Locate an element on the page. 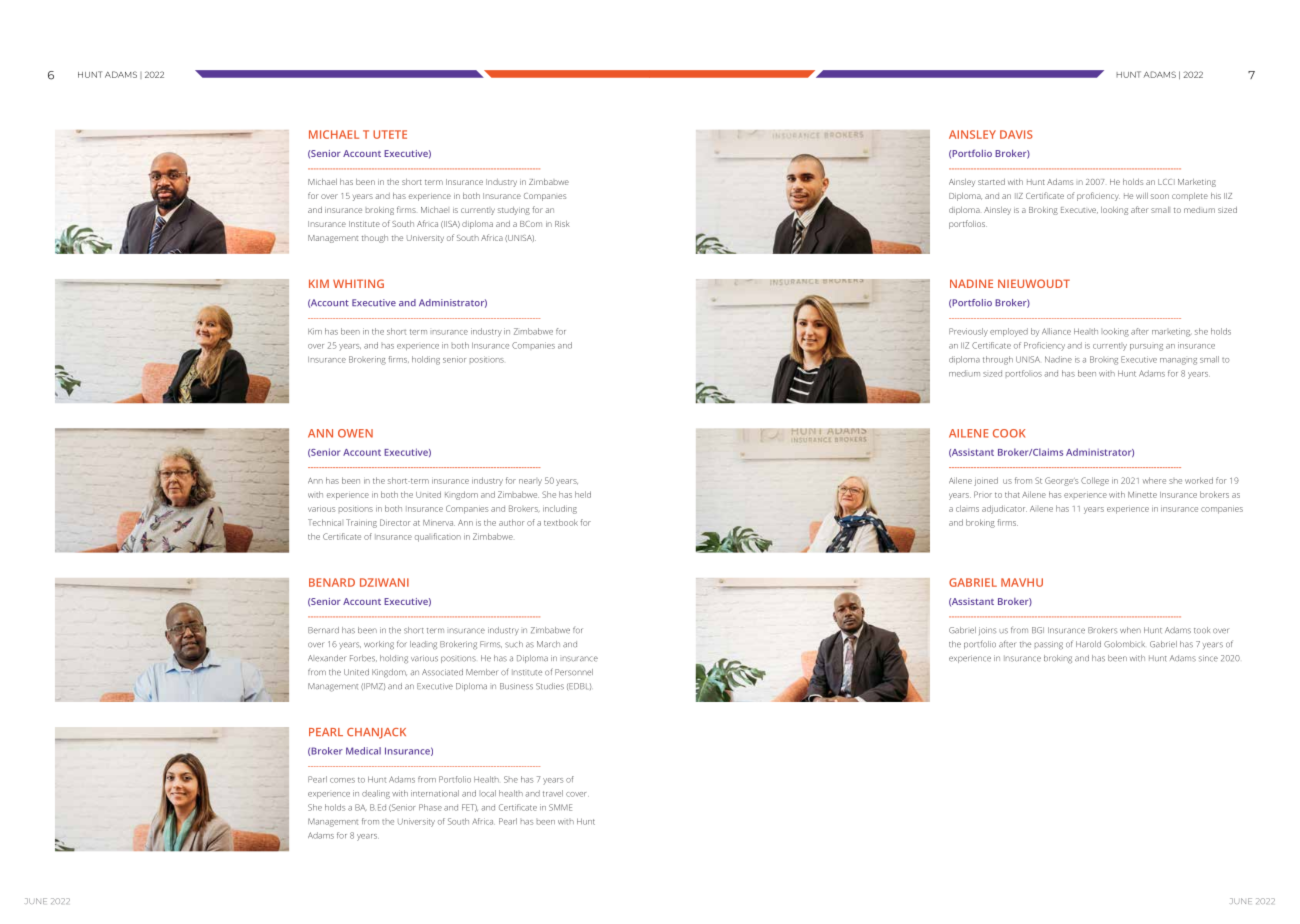 Image resolution: width=1300 pixels, height=924 pixels. studying is located at coordinates (514, 211).
